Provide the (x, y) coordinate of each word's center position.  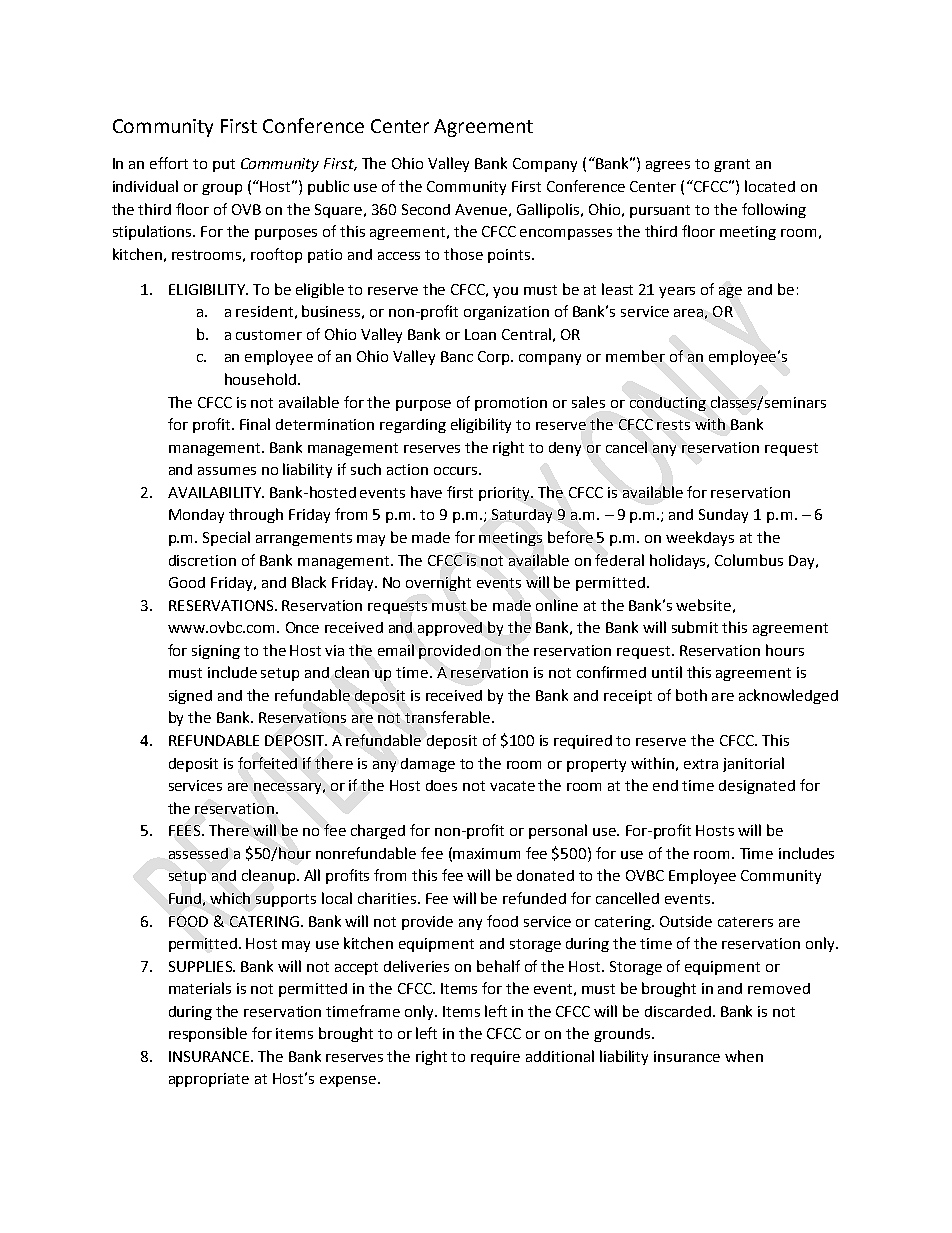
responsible (208, 1034)
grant (732, 165)
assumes (227, 471)
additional (560, 1056)
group (222, 189)
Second (426, 209)
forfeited (267, 763)
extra (701, 764)
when (744, 1056)
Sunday (723, 516)
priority (506, 494)
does (441, 785)
